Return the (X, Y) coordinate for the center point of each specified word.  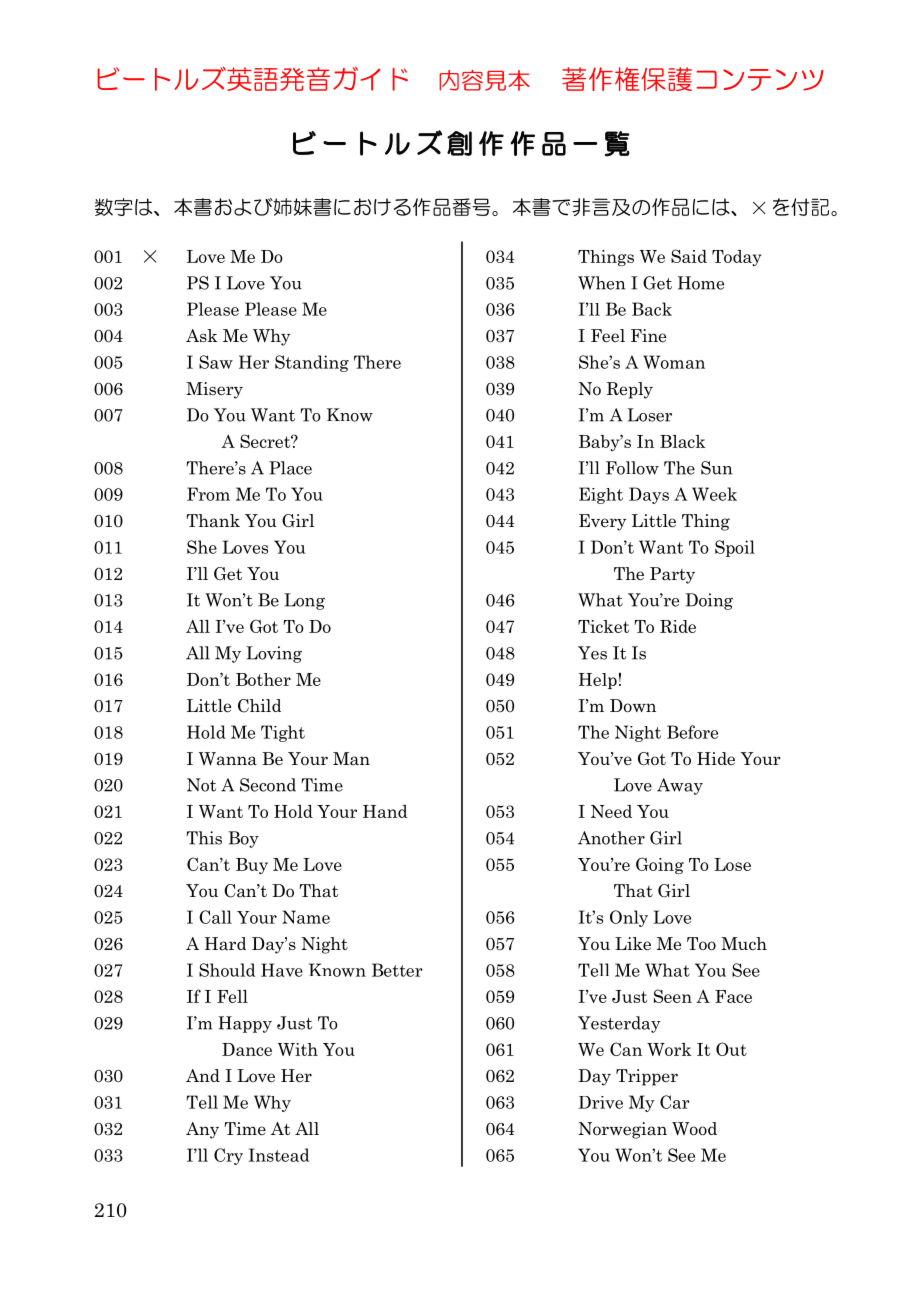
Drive (600, 1102)
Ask (202, 336)
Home (701, 283)
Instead (279, 1155)
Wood (694, 1129)
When (601, 283)
